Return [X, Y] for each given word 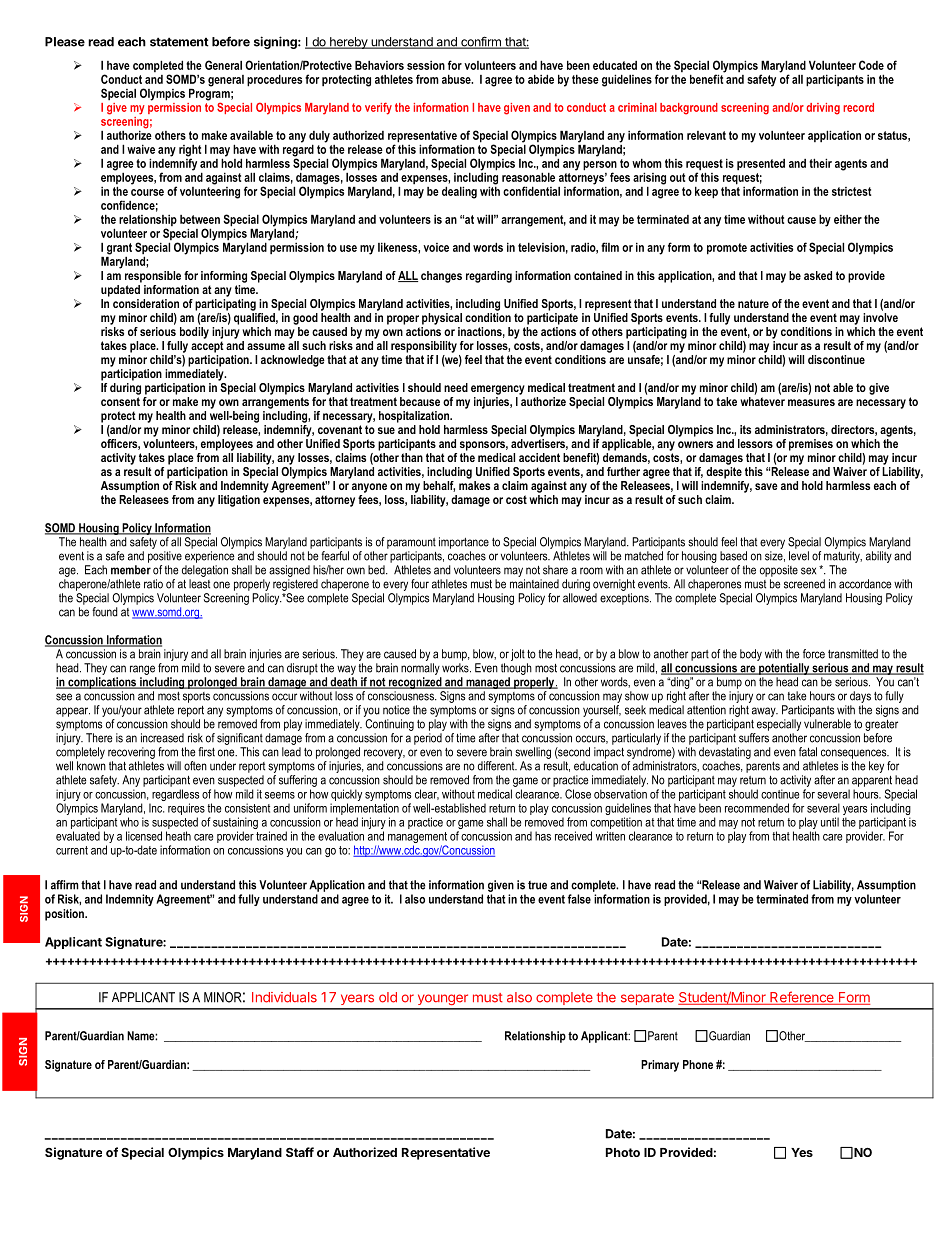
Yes [802, 1152]
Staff [300, 1152]
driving [823, 109]
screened [804, 584]
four [420, 584]
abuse [457, 79]
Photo [623, 1152]
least [199, 584]
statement [179, 42]
